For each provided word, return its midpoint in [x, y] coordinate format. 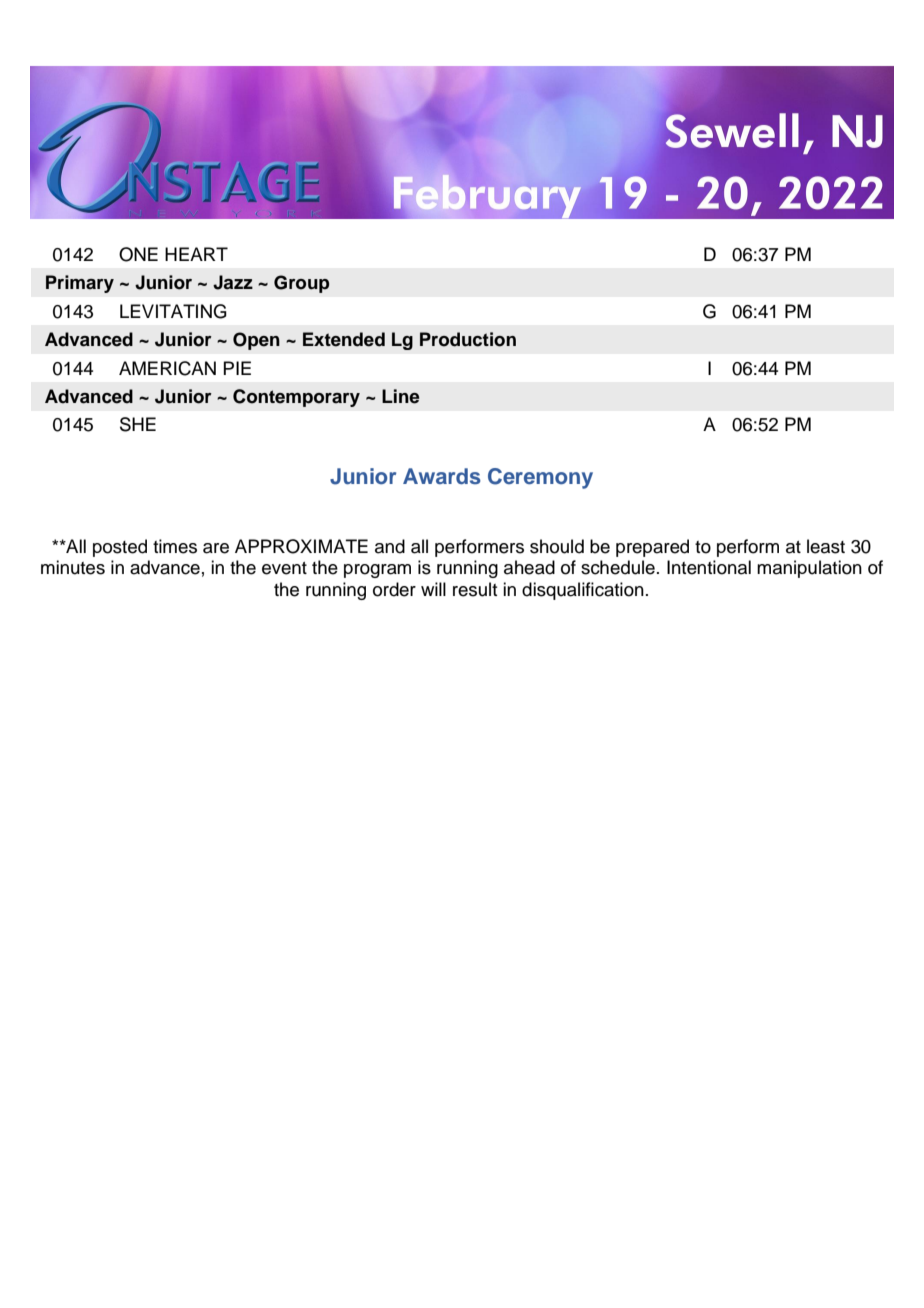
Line [400, 396]
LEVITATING [173, 311]
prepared [652, 548]
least [826, 546]
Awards [442, 476]
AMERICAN [167, 368]
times [175, 546]
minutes [73, 567]
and [390, 546]
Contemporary [296, 398]
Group [301, 284]
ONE [138, 254]
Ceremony [540, 478]
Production [468, 339]
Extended [344, 339]
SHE [138, 424]
